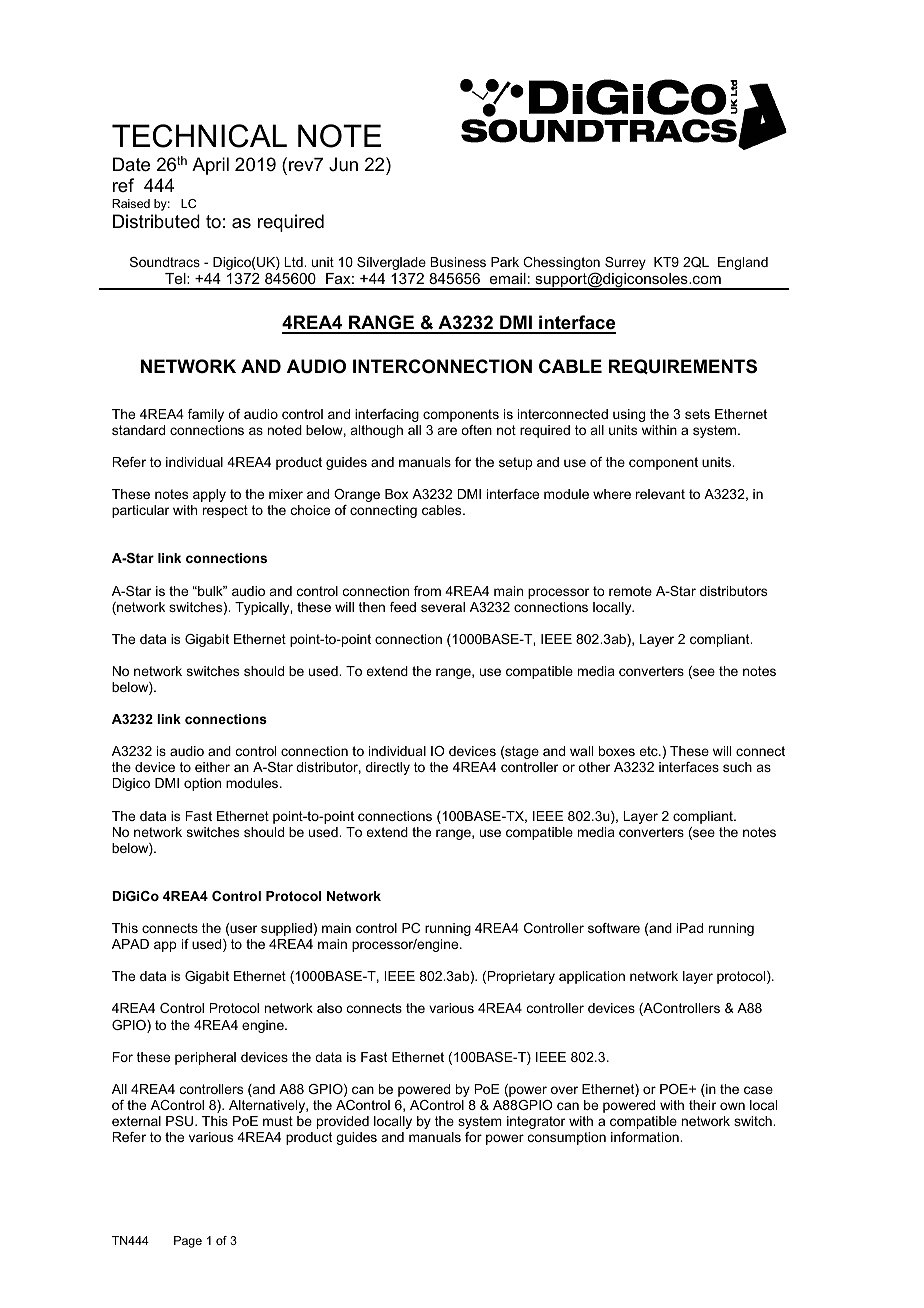  Describe the element at coordinates (614, 928) in the screenshot. I see `software` at that location.
